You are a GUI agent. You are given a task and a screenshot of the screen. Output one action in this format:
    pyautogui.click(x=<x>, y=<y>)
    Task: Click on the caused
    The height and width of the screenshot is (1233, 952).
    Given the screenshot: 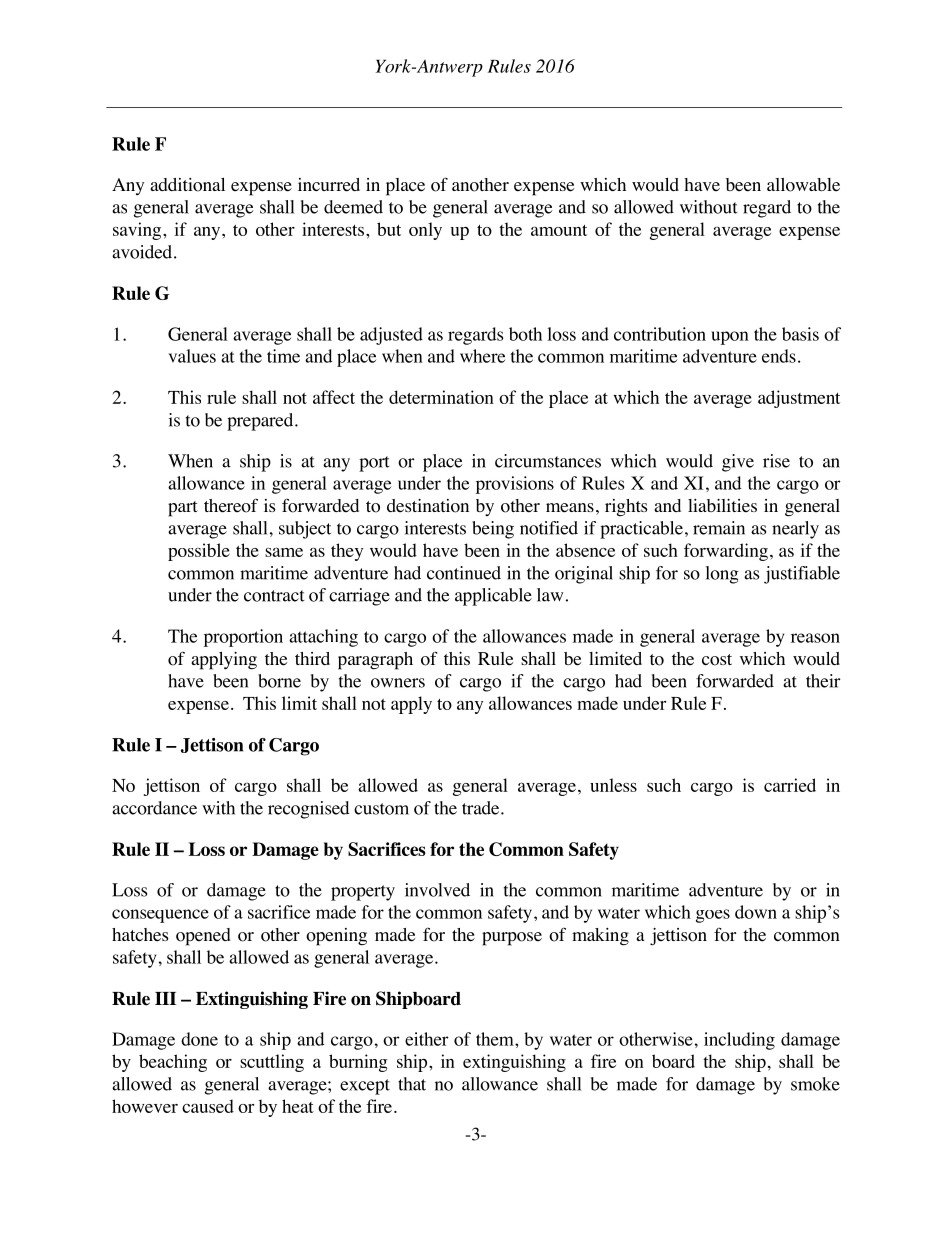 What is the action you would take?
    pyautogui.click(x=208, y=1106)
